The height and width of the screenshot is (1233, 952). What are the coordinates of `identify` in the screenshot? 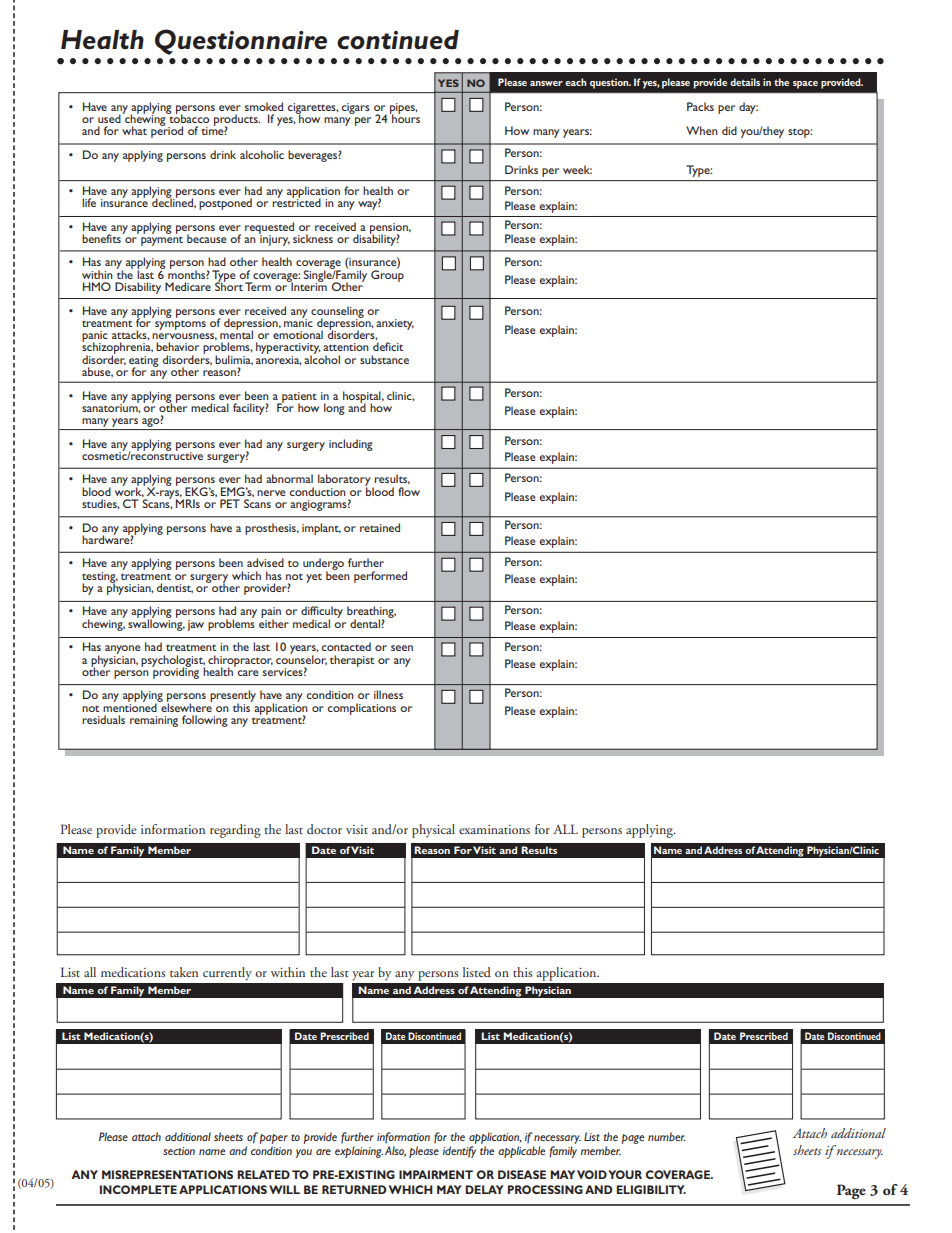 It's located at (459, 1152).
